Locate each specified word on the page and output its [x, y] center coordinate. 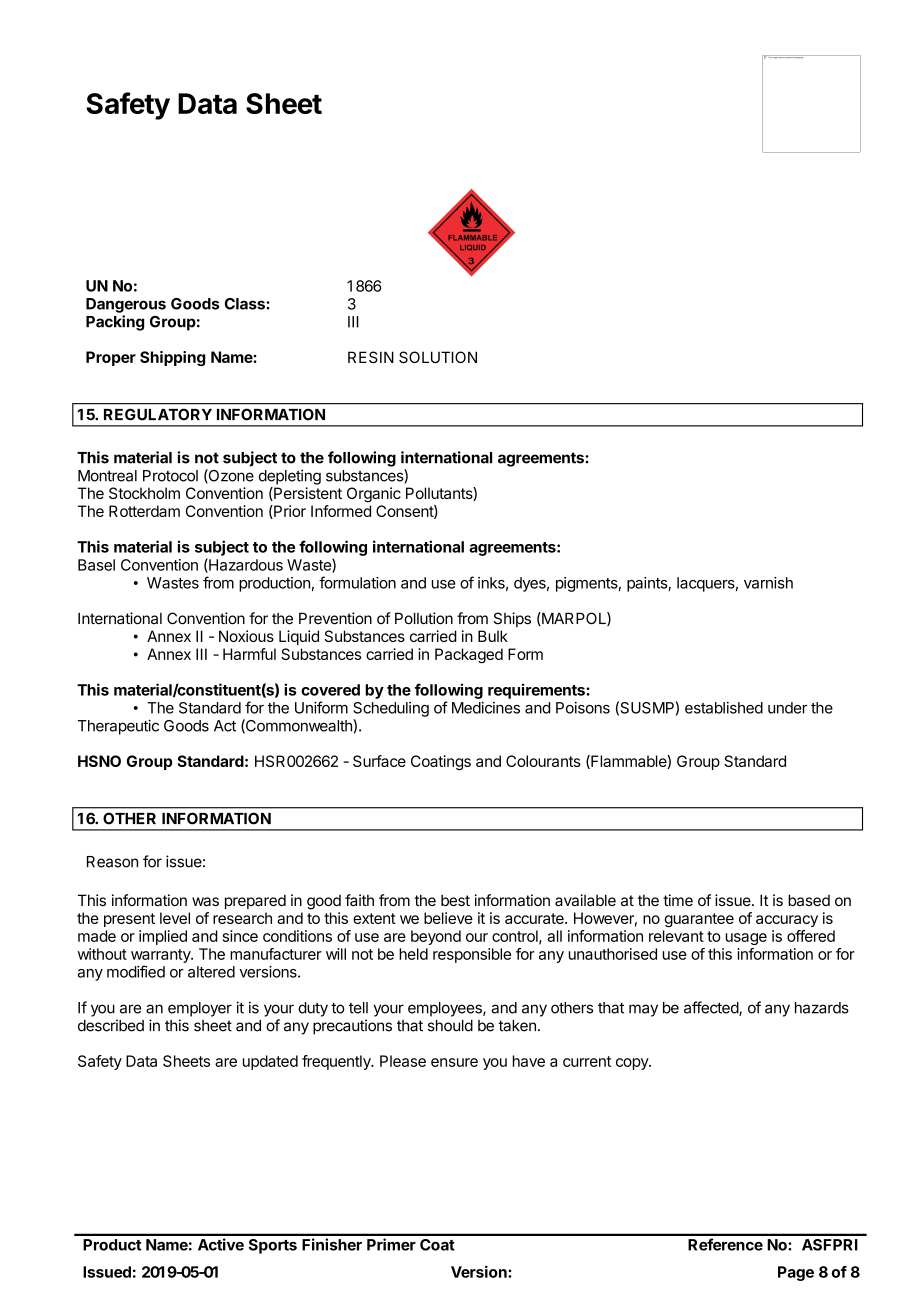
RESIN [371, 357]
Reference [725, 1244]
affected [712, 1008]
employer [200, 1009]
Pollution [424, 618]
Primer [391, 1244]
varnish [768, 583]
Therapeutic [118, 727]
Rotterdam [144, 511]
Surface [379, 761]
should [450, 1026]
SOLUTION [438, 357]
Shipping [172, 358]
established [724, 708]
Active [221, 1244]
